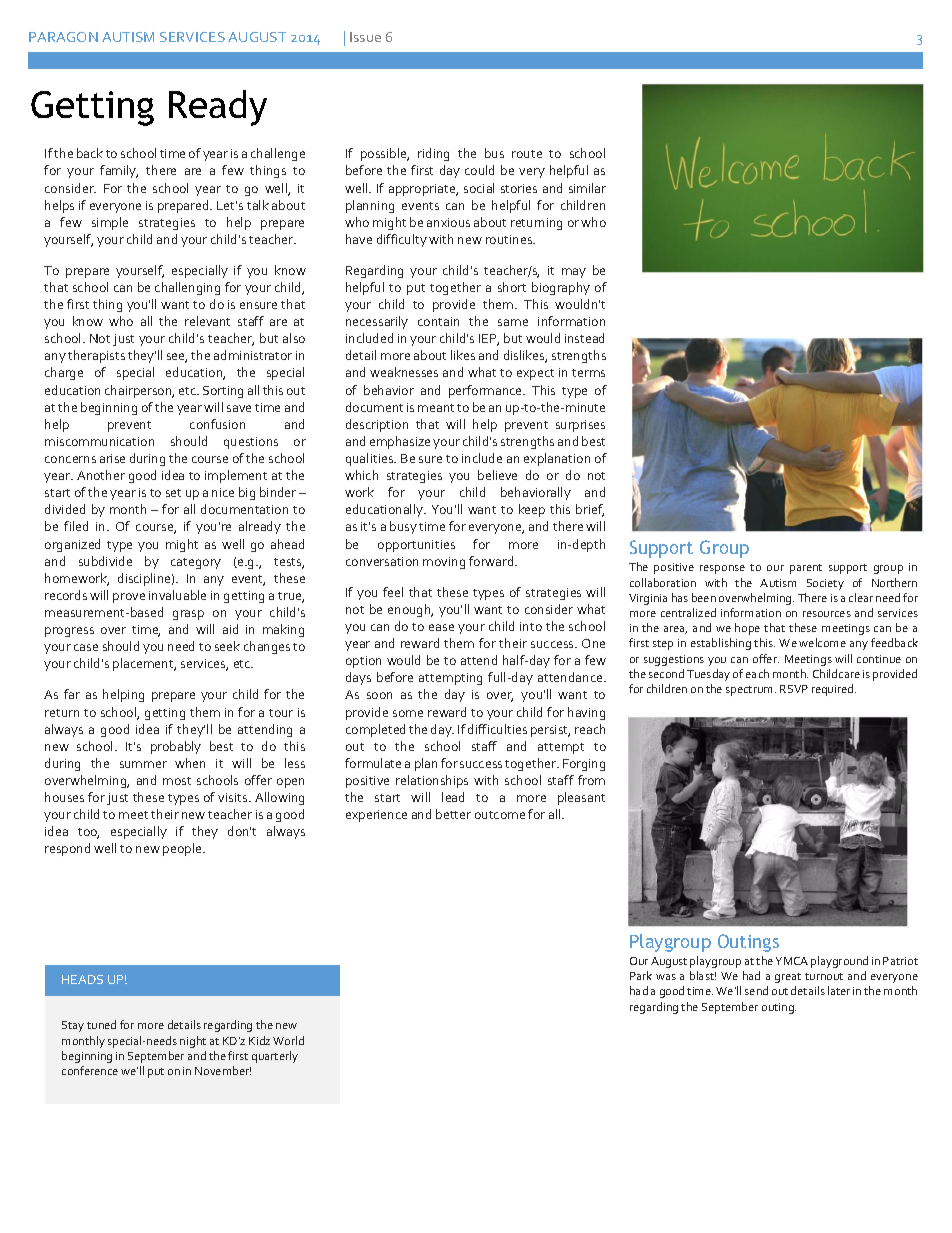  Describe the element at coordinates (641, 975) in the screenshot. I see `Park` at that location.
